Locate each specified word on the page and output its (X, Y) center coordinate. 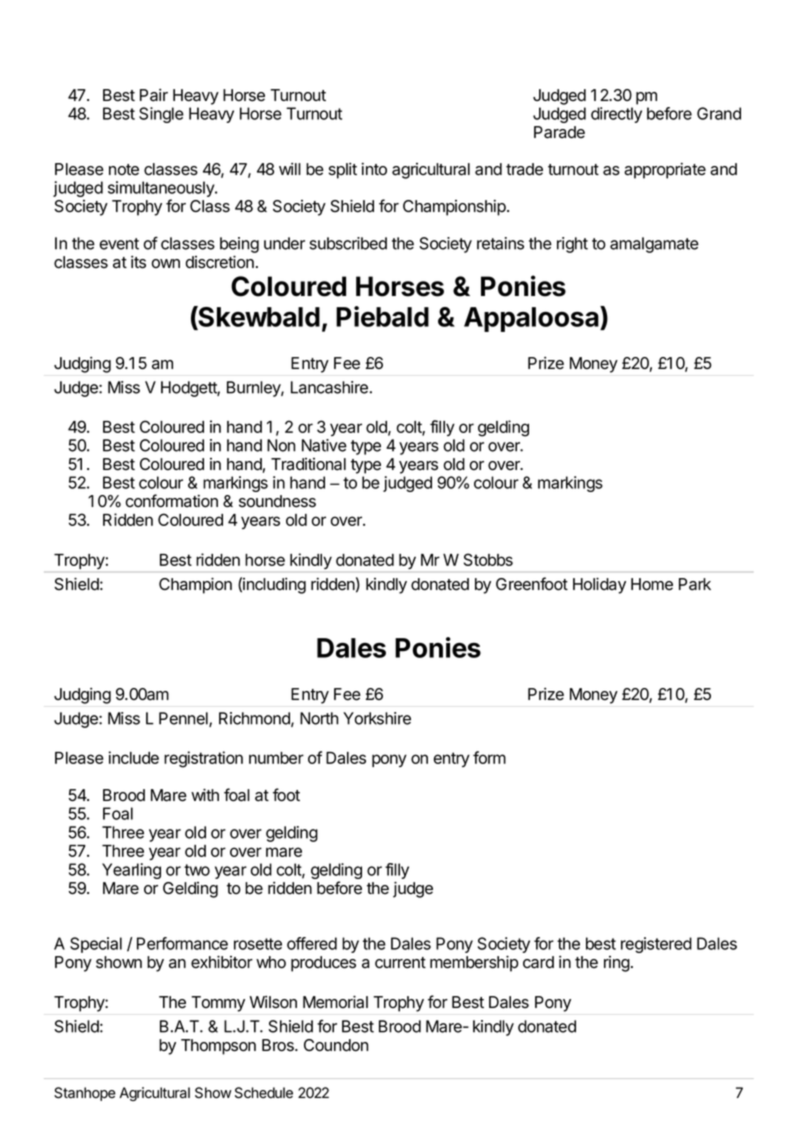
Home (652, 584)
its (138, 262)
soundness (277, 501)
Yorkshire (377, 718)
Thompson (218, 1047)
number (276, 758)
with (205, 794)
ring (617, 964)
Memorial (335, 1002)
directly (616, 115)
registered (656, 945)
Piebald (382, 316)
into (374, 169)
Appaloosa (532, 319)
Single (161, 115)
